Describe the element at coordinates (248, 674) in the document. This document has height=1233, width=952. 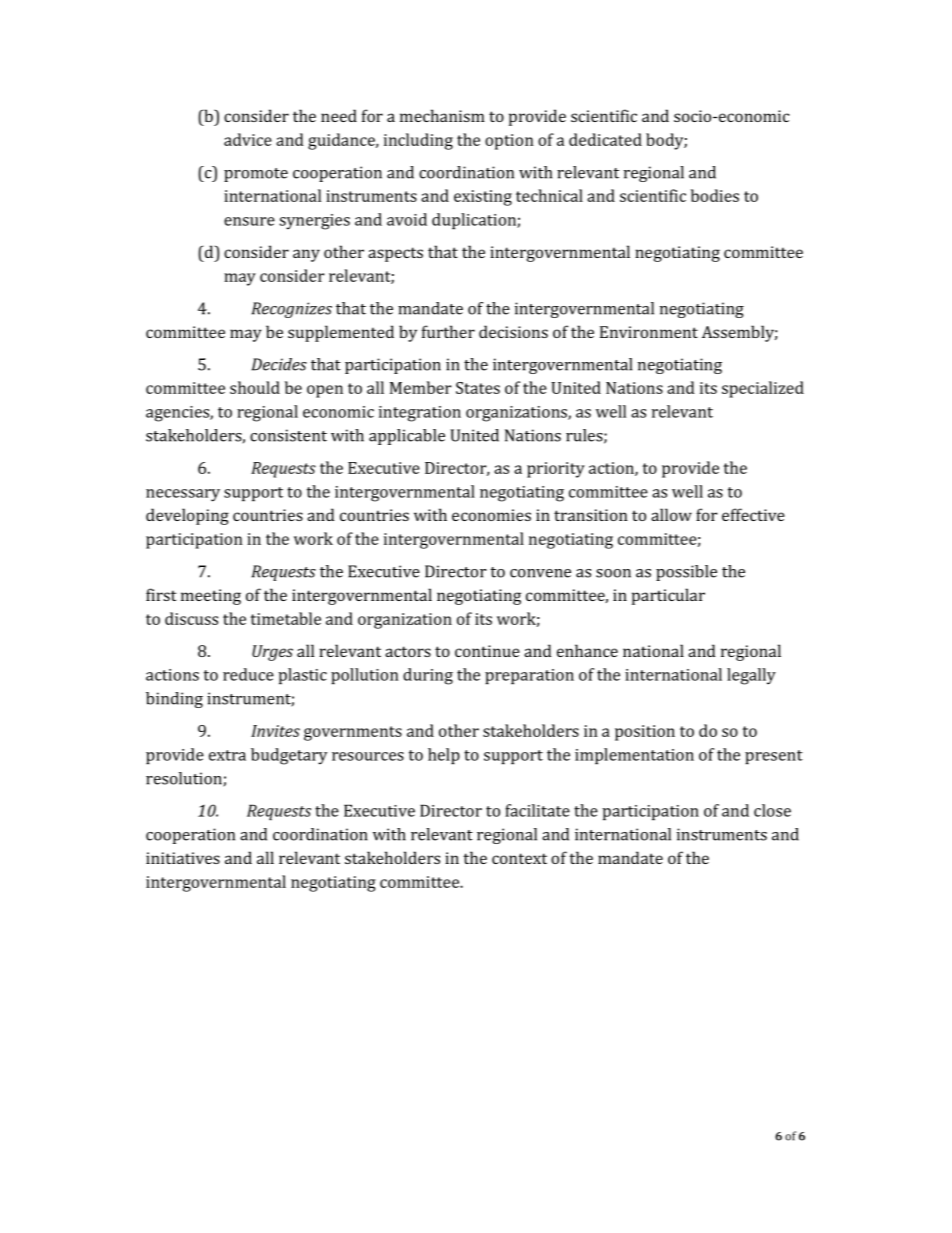
I see `reduce` at that location.
